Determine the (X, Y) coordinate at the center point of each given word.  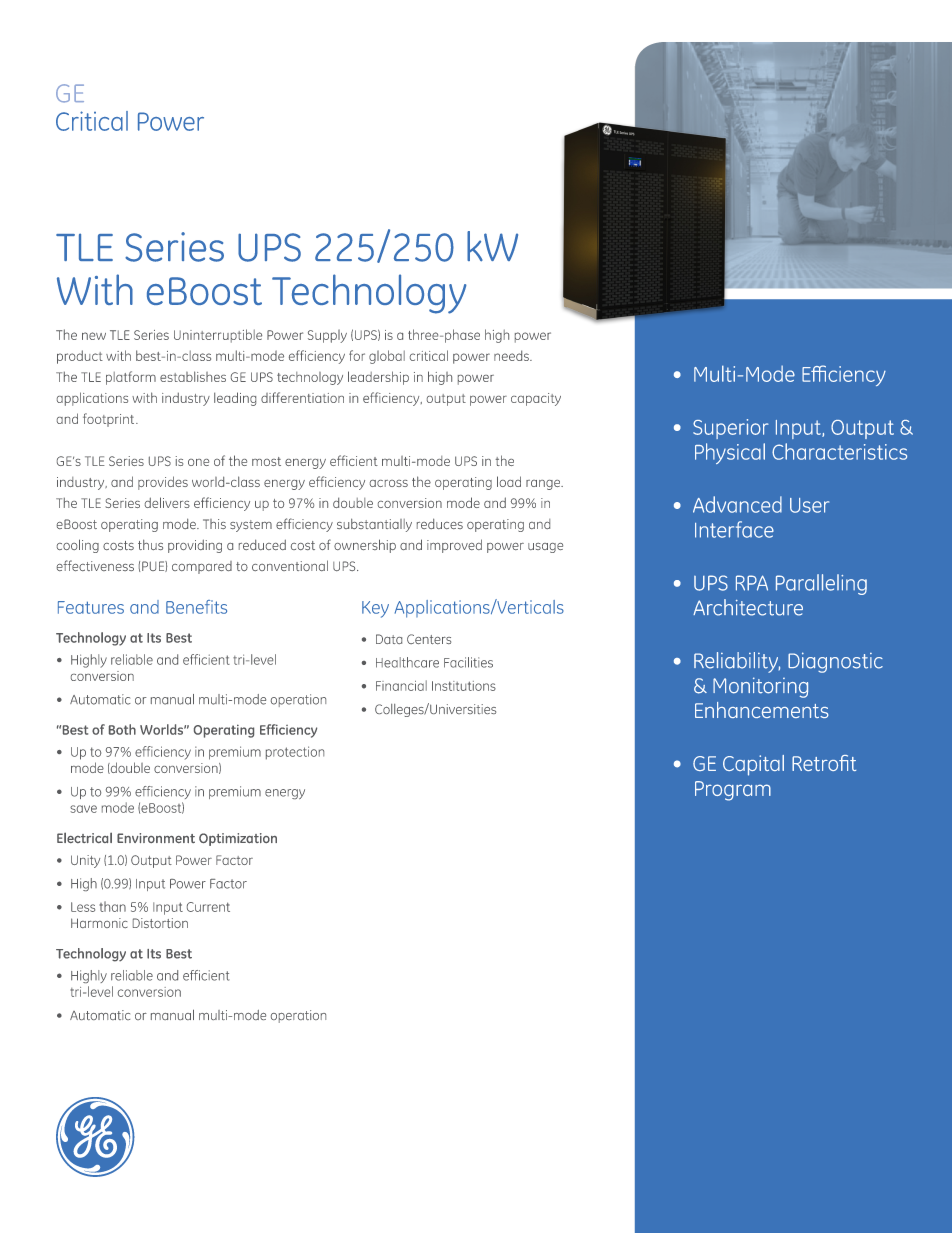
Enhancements (762, 710)
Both (122, 729)
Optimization (238, 839)
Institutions (464, 686)
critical (429, 355)
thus (150, 544)
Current (208, 907)
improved (454, 546)
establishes (193, 376)
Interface (734, 529)
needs (512, 355)
